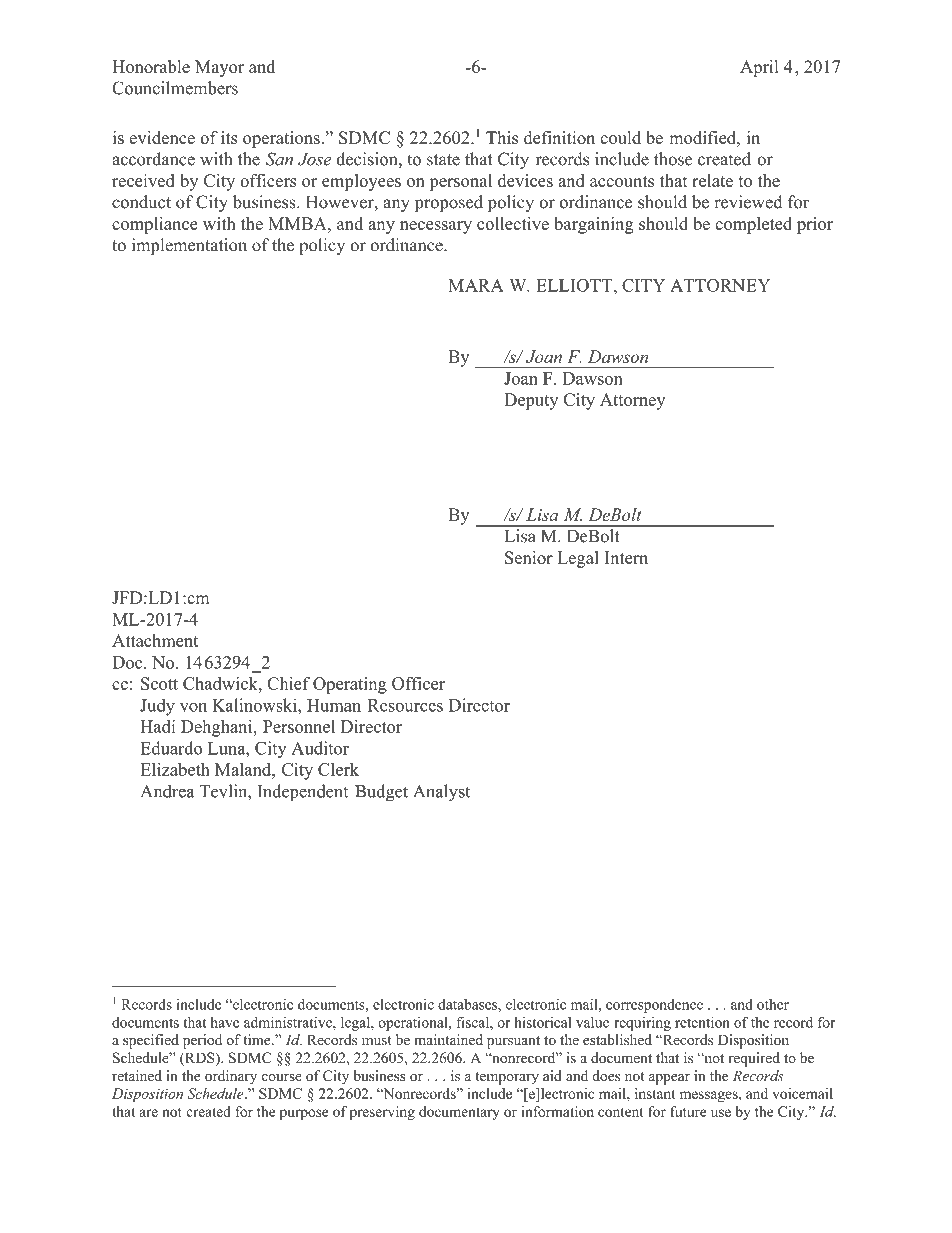  What do you see at coordinates (167, 791) in the page?
I see `Andrea` at bounding box center [167, 791].
